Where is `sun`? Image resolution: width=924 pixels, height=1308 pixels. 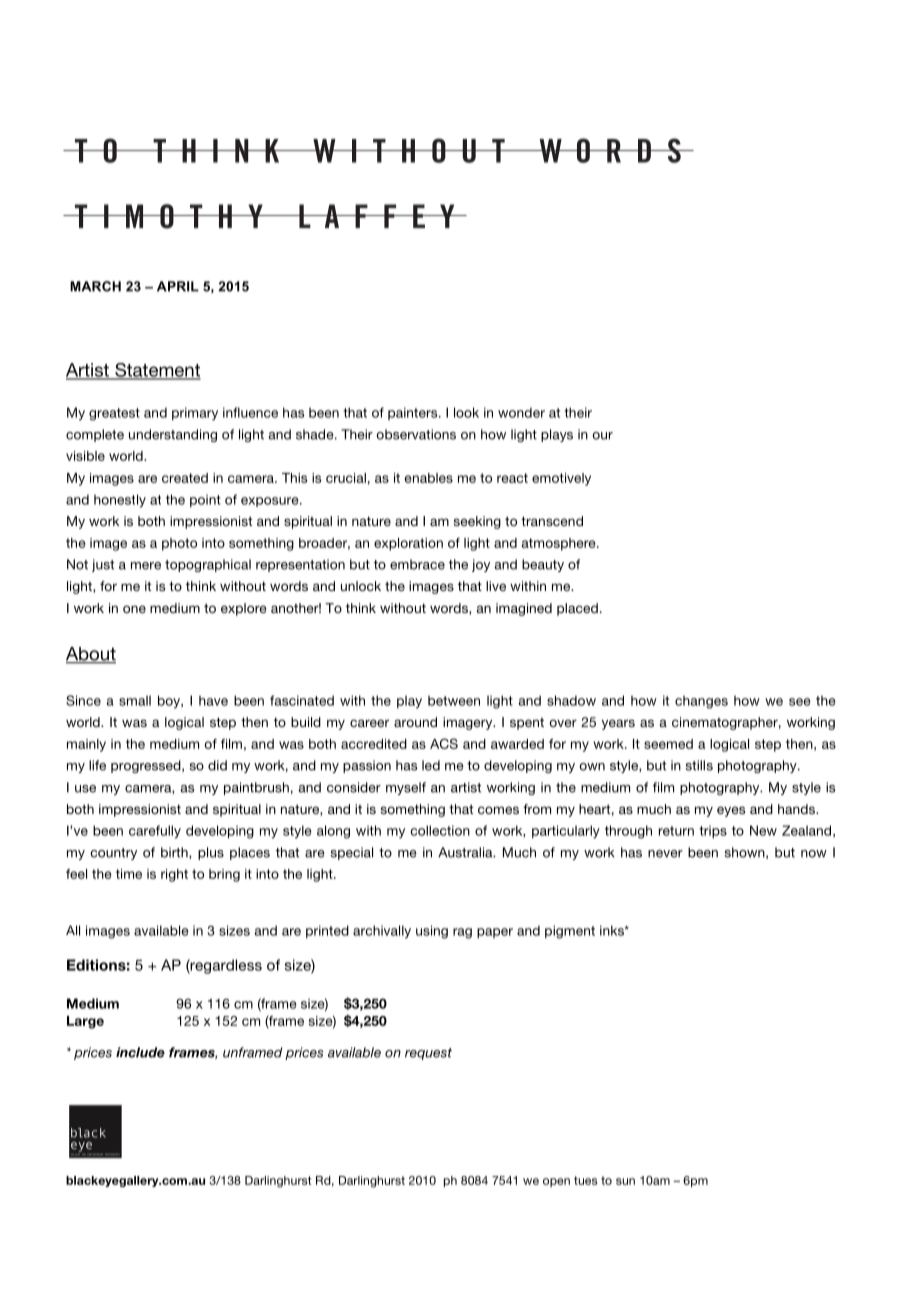 sun is located at coordinates (625, 1181).
